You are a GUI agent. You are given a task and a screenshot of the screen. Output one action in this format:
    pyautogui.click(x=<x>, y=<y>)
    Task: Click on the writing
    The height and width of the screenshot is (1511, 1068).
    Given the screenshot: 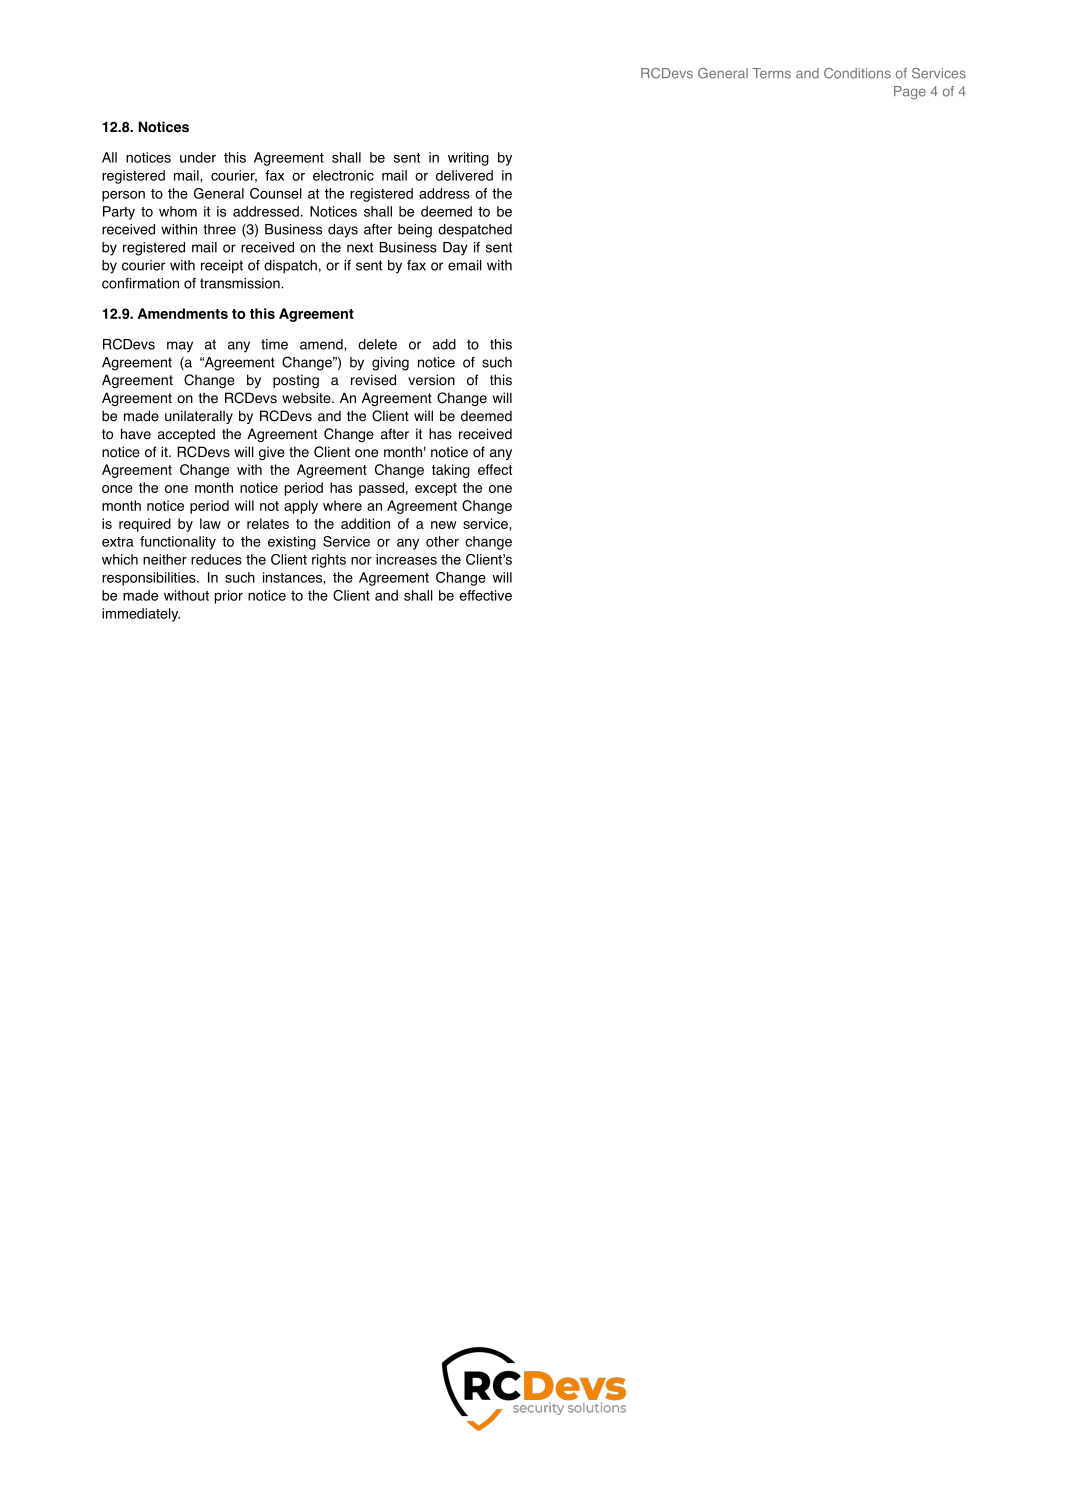 What is the action you would take?
    pyautogui.click(x=468, y=159)
